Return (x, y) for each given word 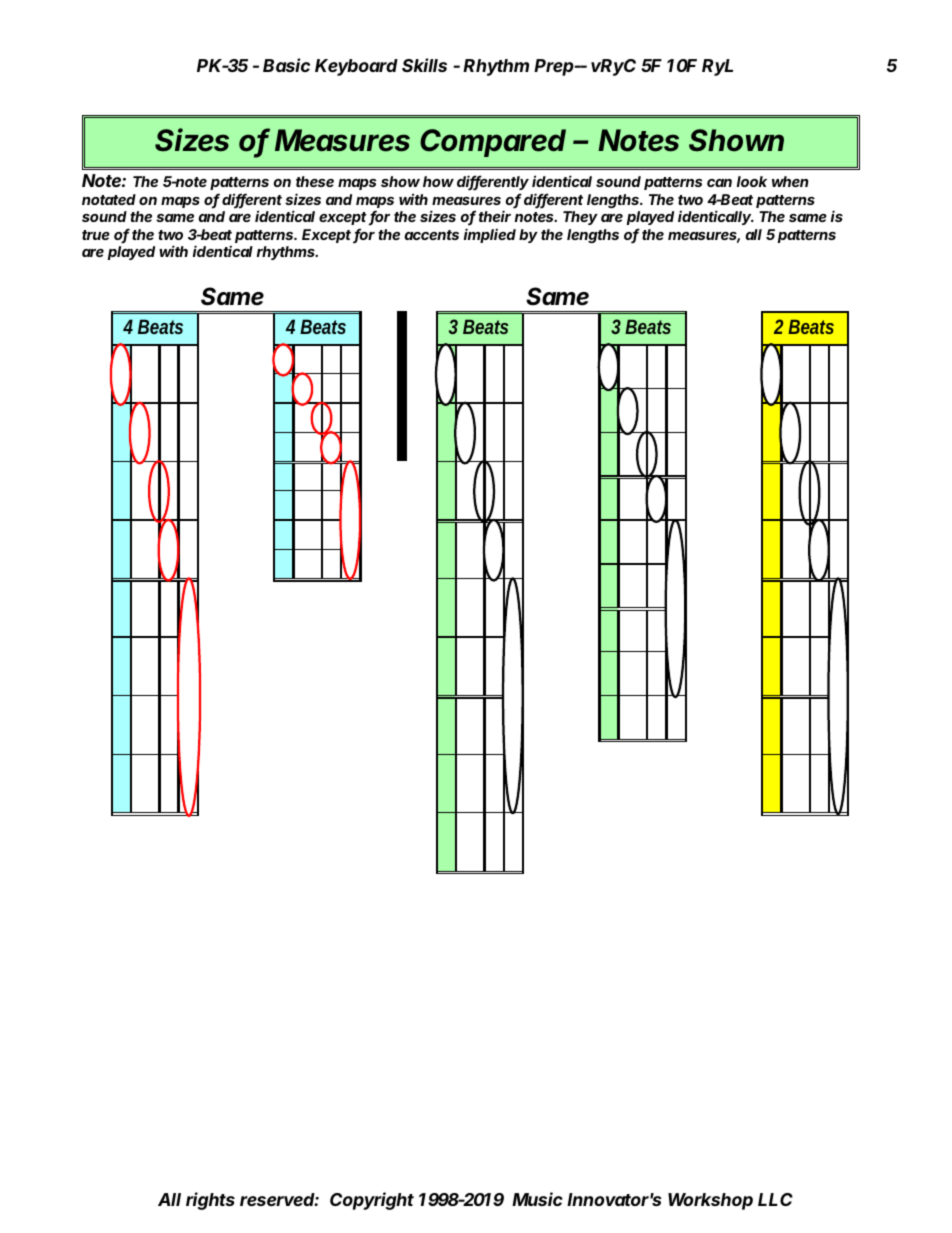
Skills (424, 65)
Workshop (710, 1201)
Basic (286, 65)
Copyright (372, 1201)
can (719, 183)
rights (210, 1201)
